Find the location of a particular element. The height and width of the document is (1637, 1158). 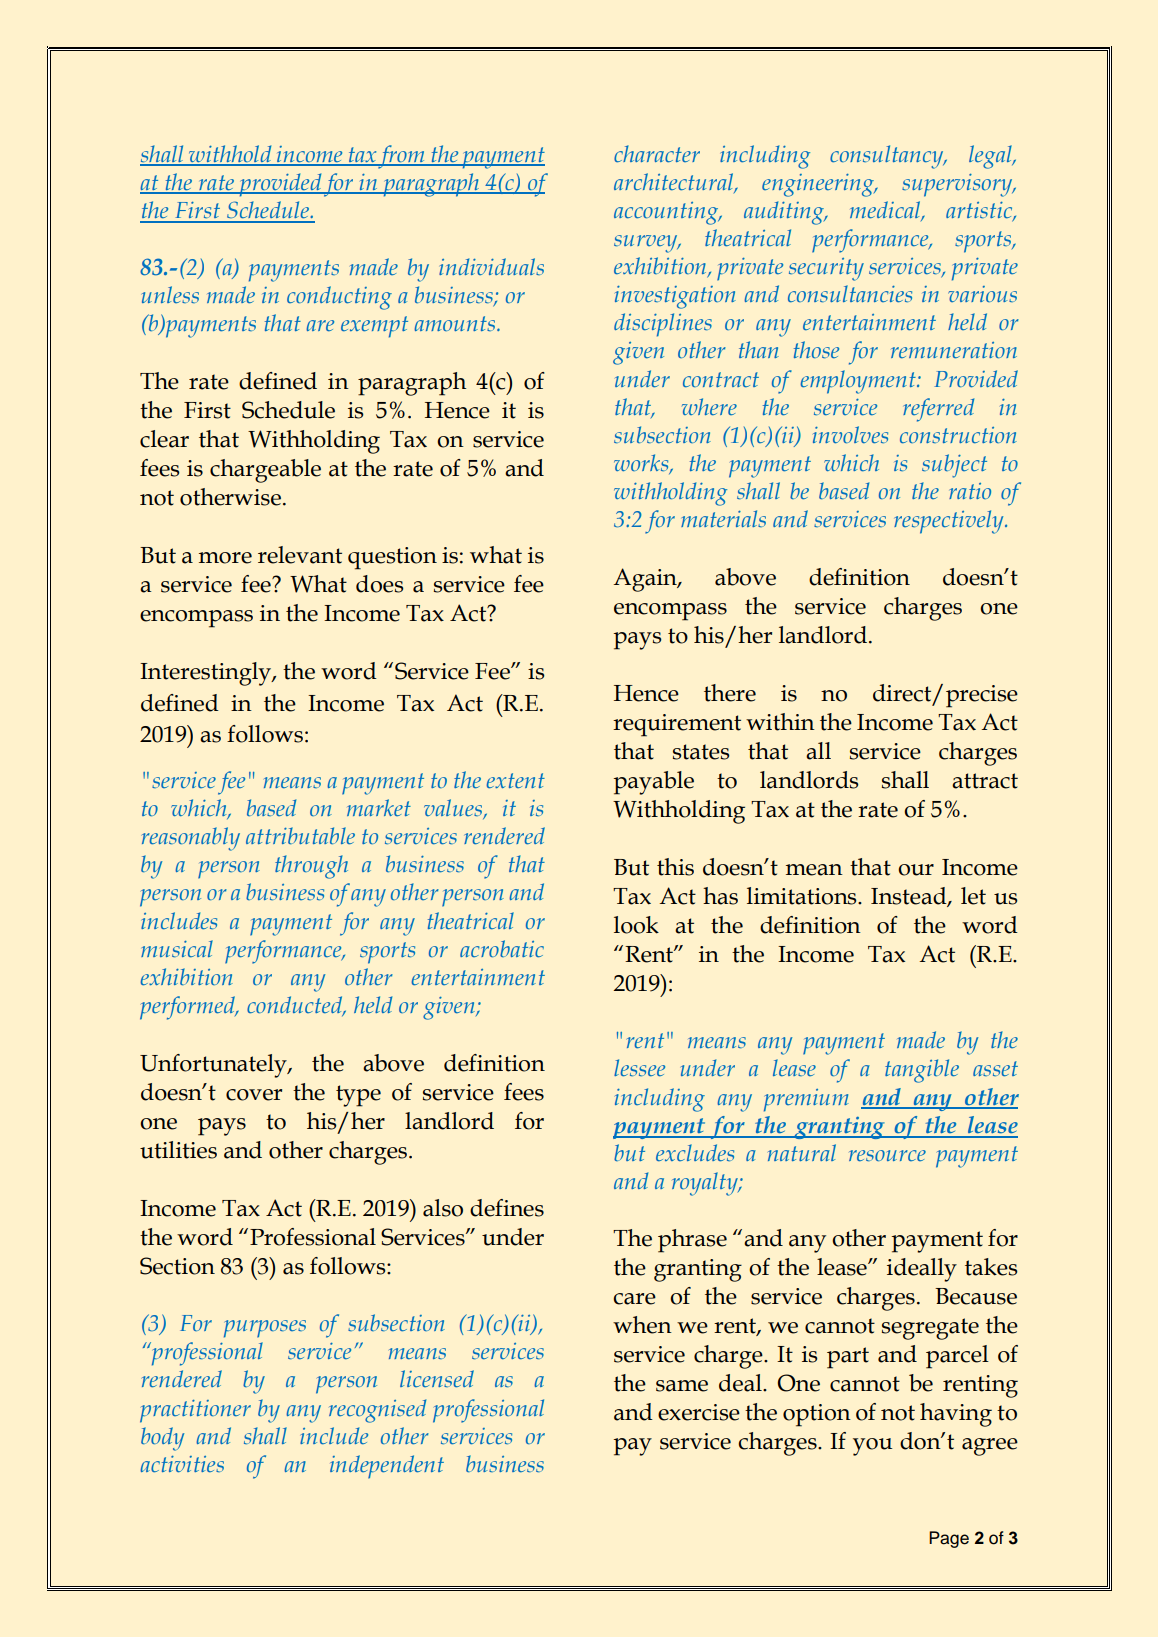

Interestingly is located at coordinates (206, 674).
